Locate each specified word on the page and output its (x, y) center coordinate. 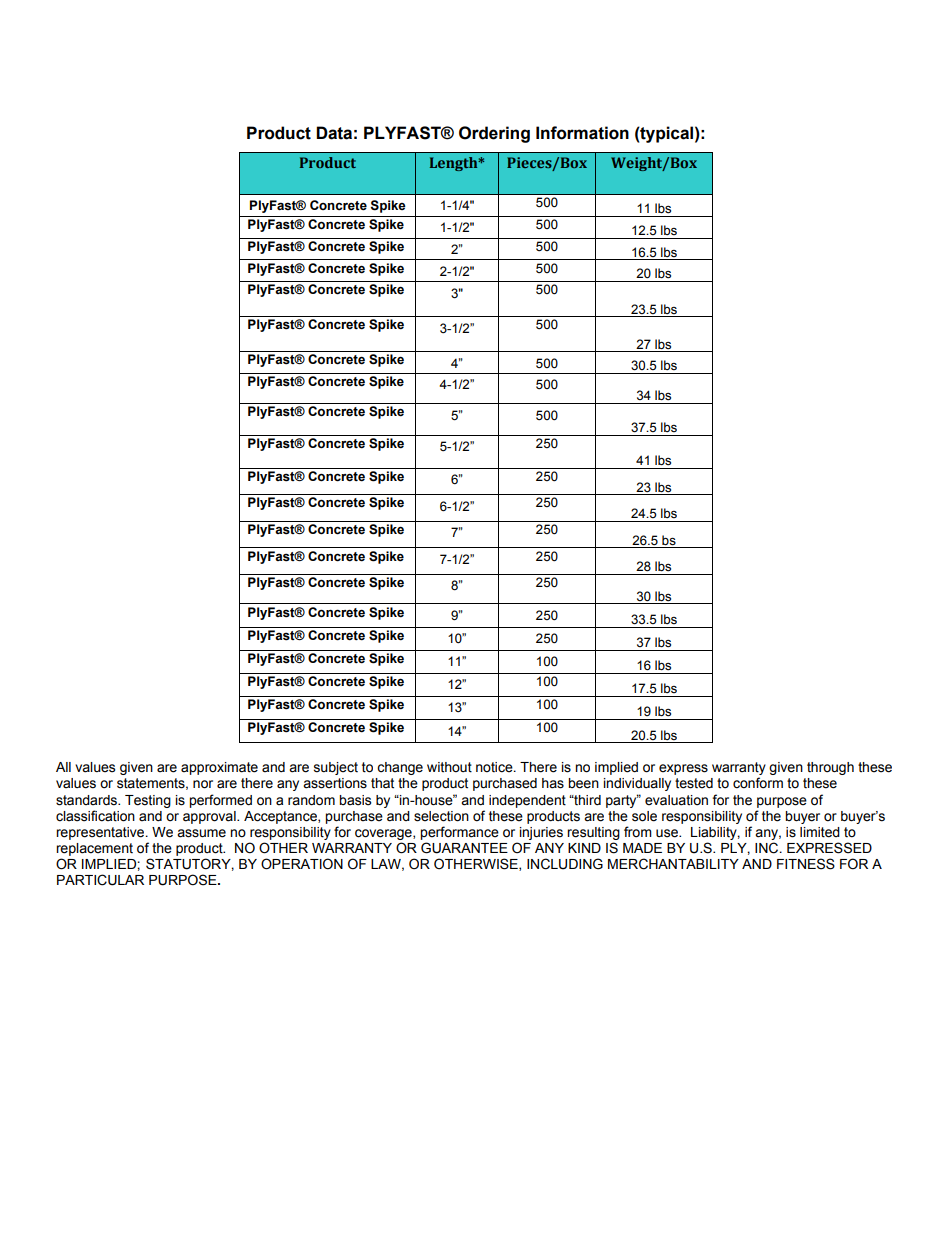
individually (637, 784)
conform (758, 783)
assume (201, 833)
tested (694, 783)
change (400, 768)
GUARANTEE (464, 848)
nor (203, 784)
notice (495, 767)
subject (336, 768)
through (830, 768)
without (449, 767)
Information (582, 133)
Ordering (494, 134)
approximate (219, 768)
